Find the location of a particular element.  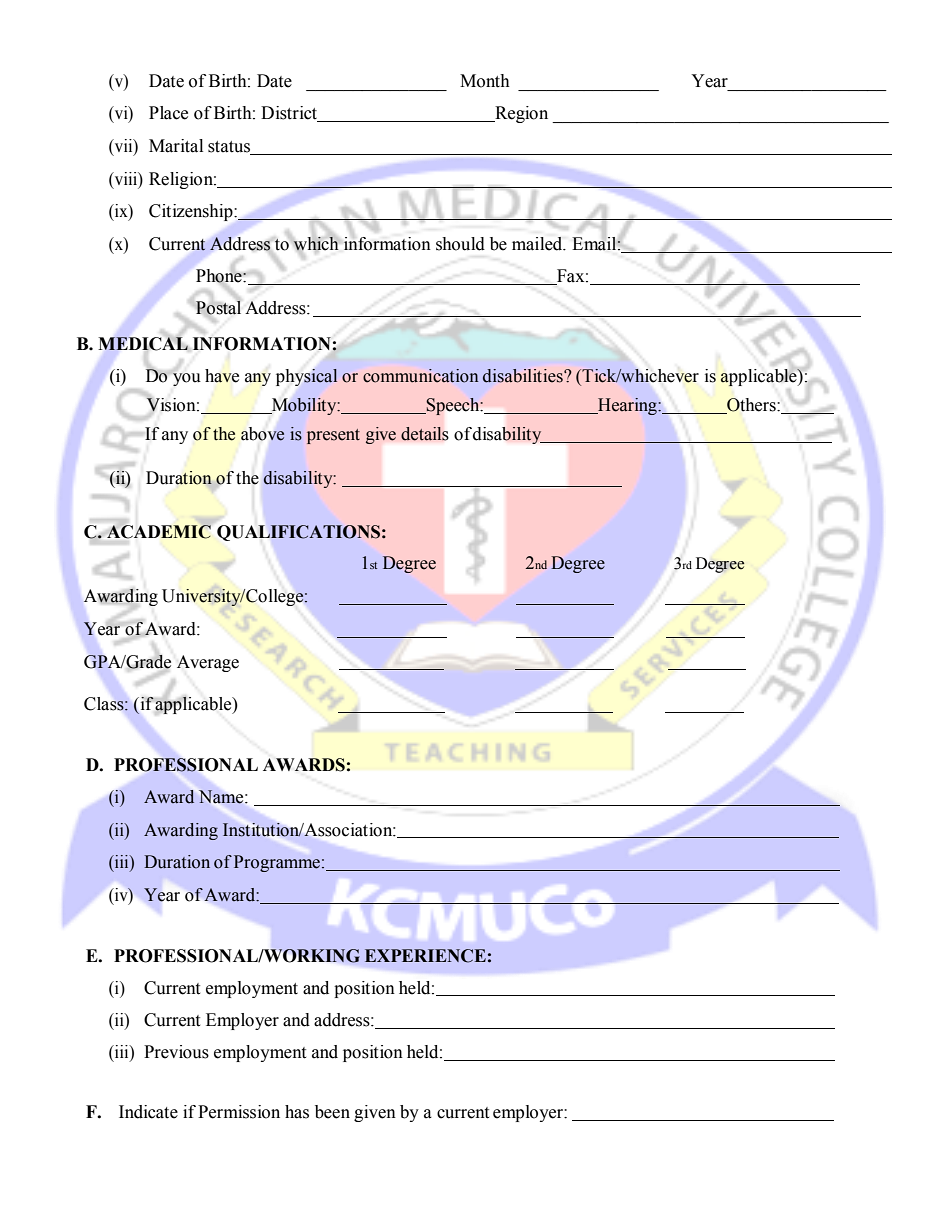

Region is located at coordinates (520, 114).
